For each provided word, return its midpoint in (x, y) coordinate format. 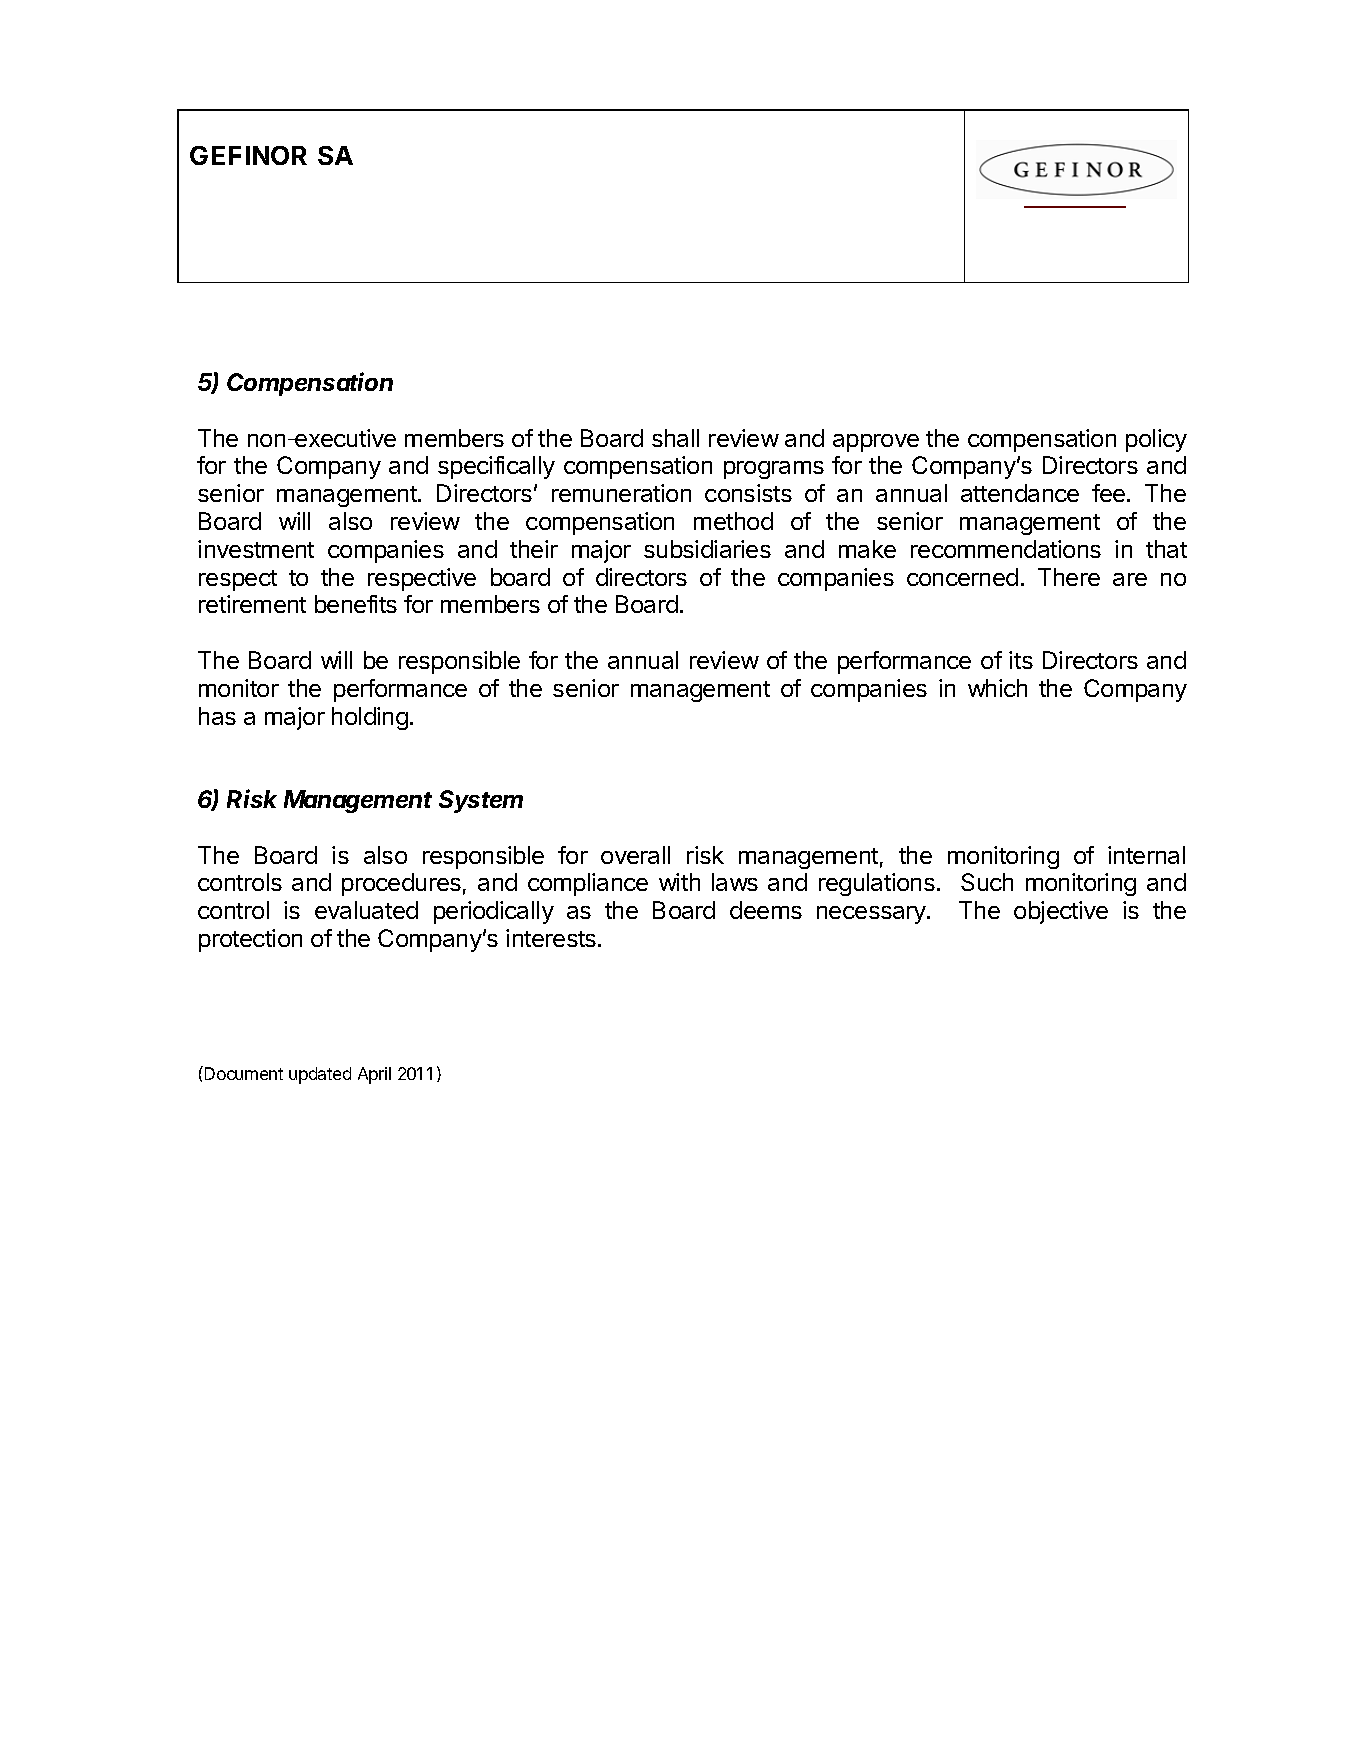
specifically (496, 467)
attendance (1020, 493)
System (481, 801)
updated (320, 1075)
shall (675, 438)
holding (370, 718)
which (997, 688)
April (374, 1075)
